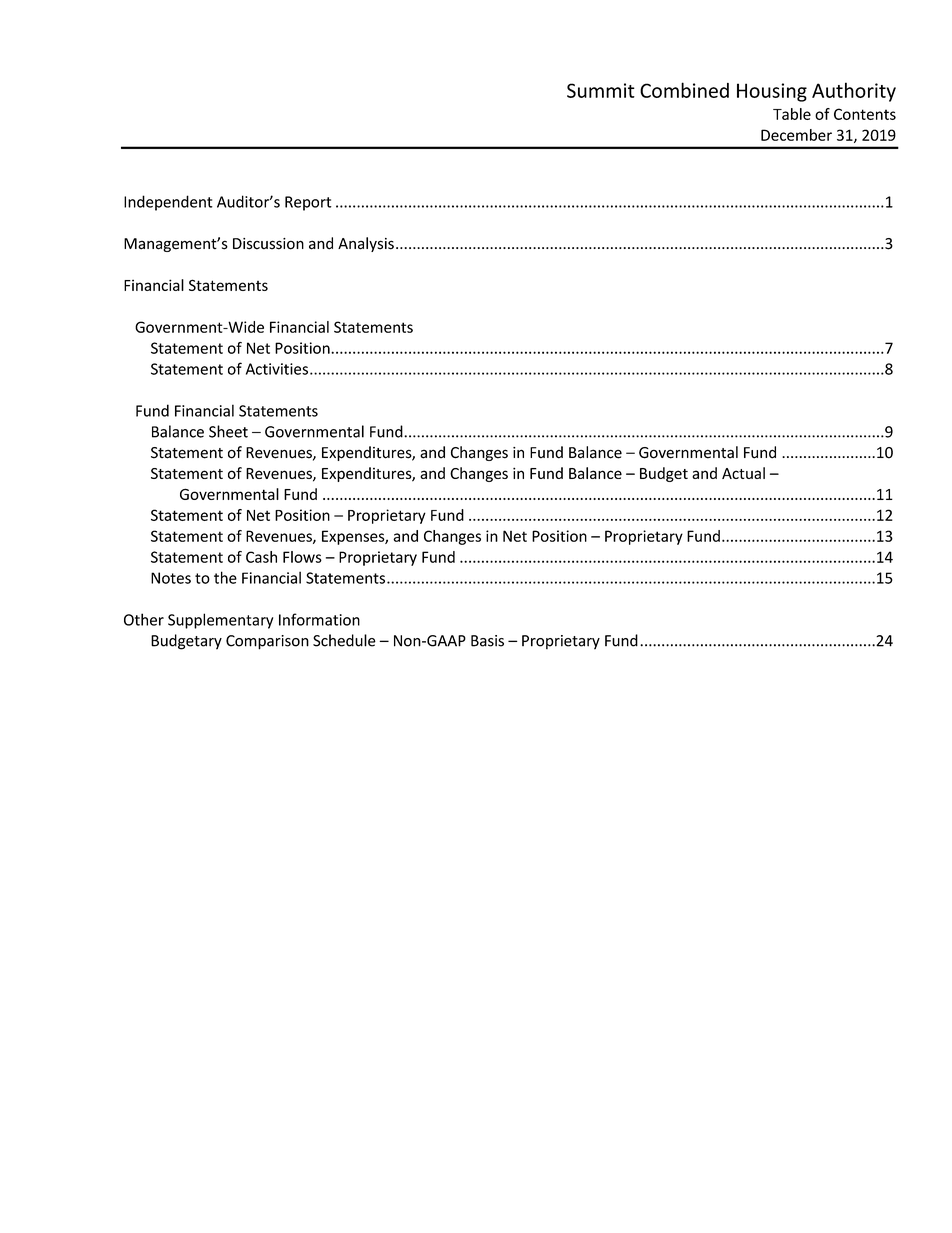 This screenshot has width=952, height=1233. What do you see at coordinates (796, 135) in the screenshot?
I see `December` at bounding box center [796, 135].
